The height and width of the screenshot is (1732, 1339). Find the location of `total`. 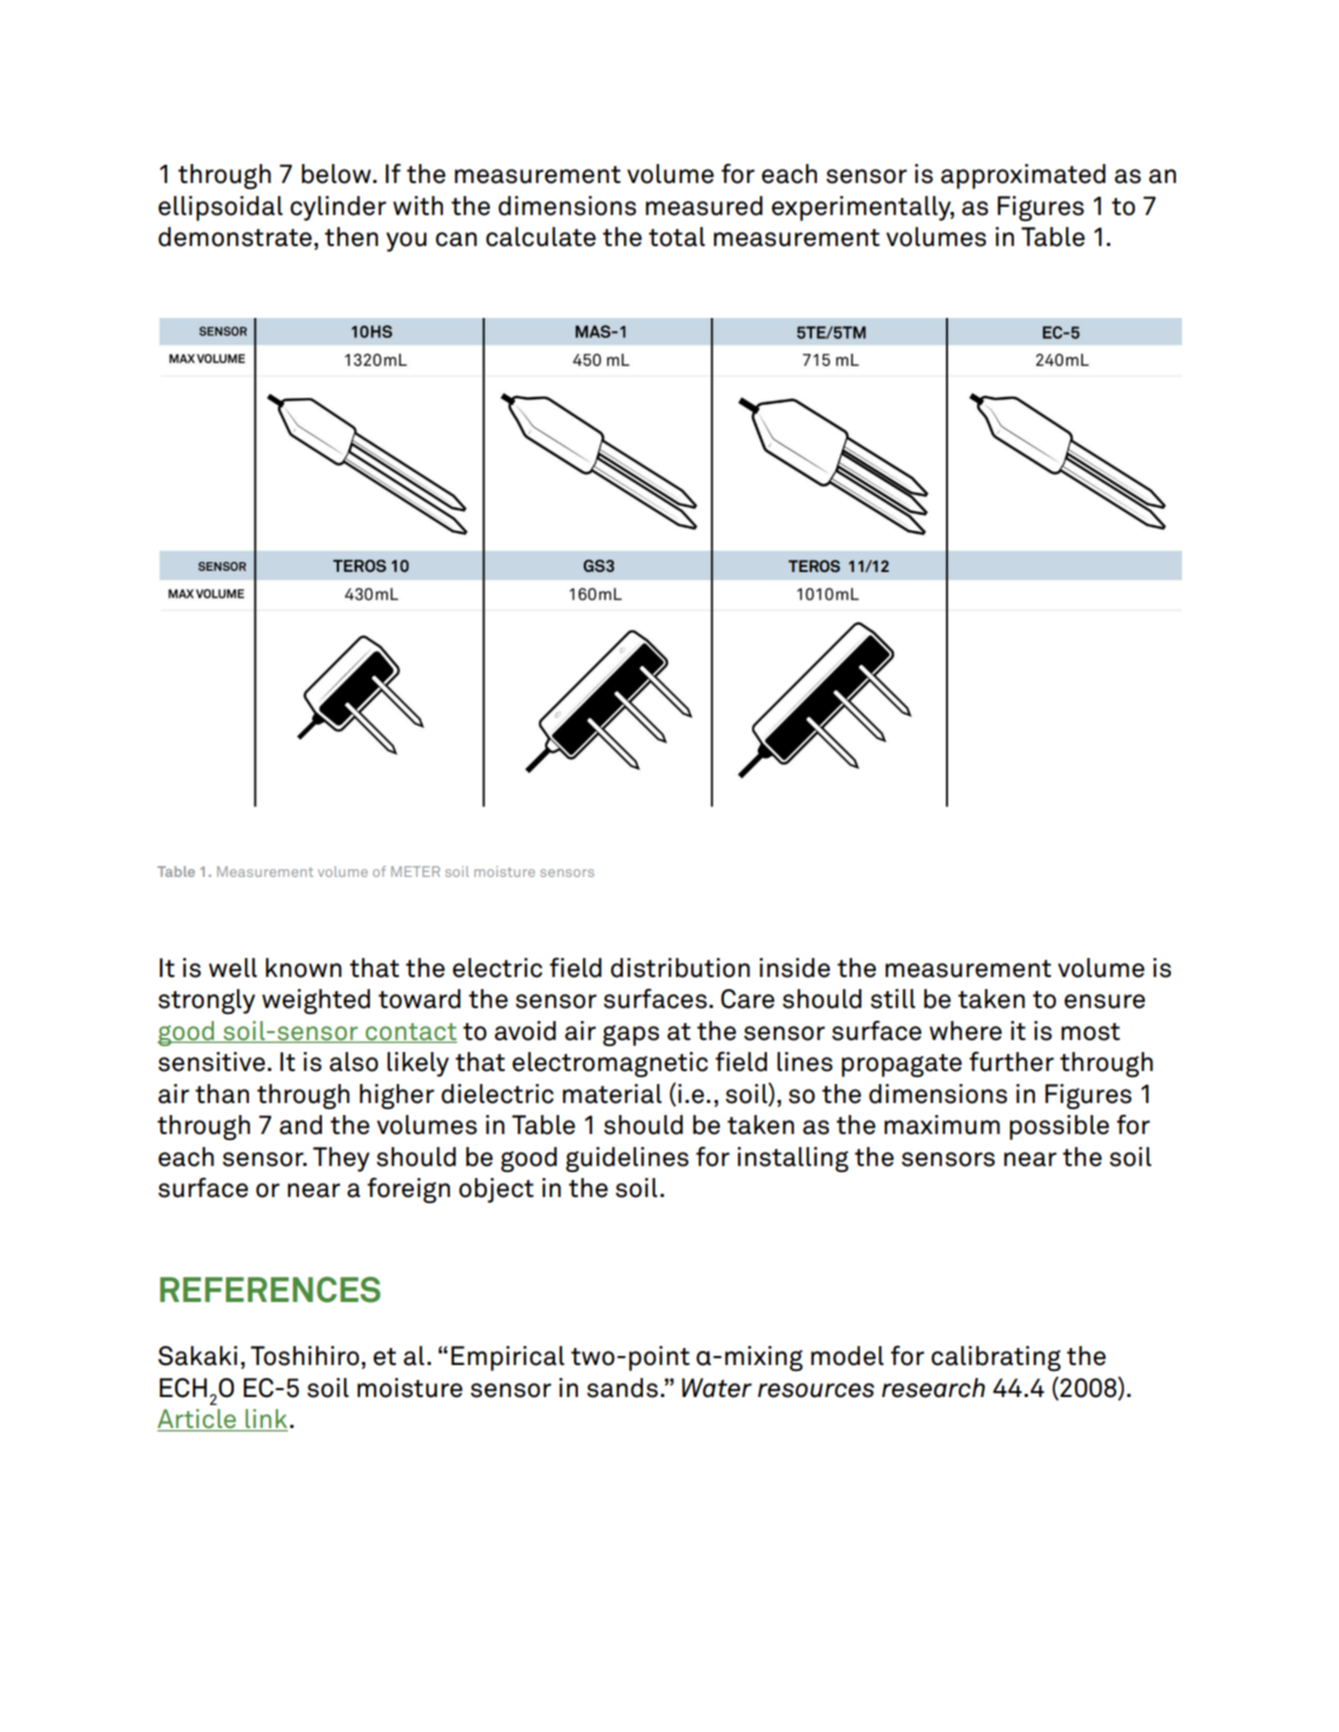

total is located at coordinates (677, 237).
